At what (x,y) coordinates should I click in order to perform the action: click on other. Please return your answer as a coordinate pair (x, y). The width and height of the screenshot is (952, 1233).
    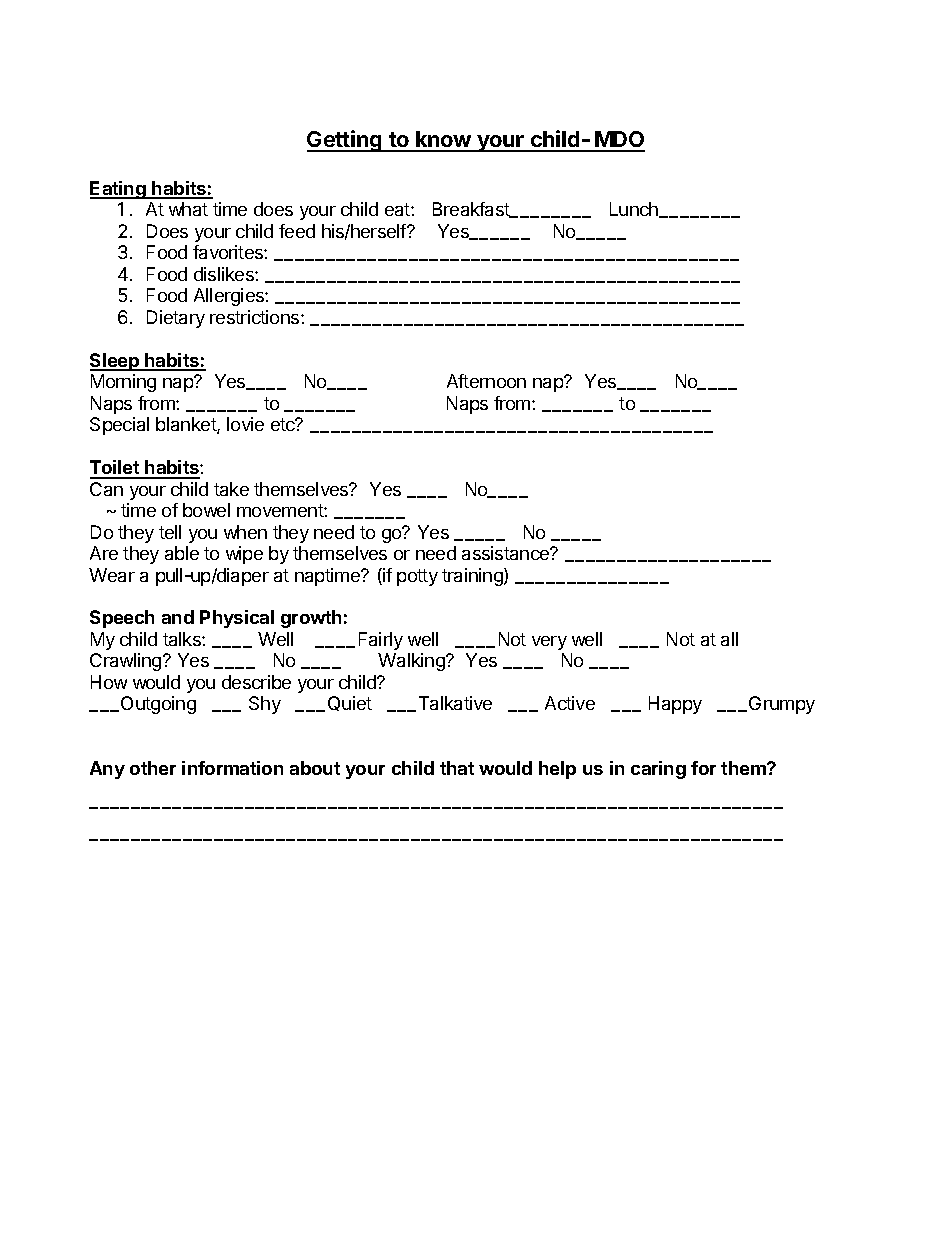
    Looking at the image, I should click on (153, 768).
